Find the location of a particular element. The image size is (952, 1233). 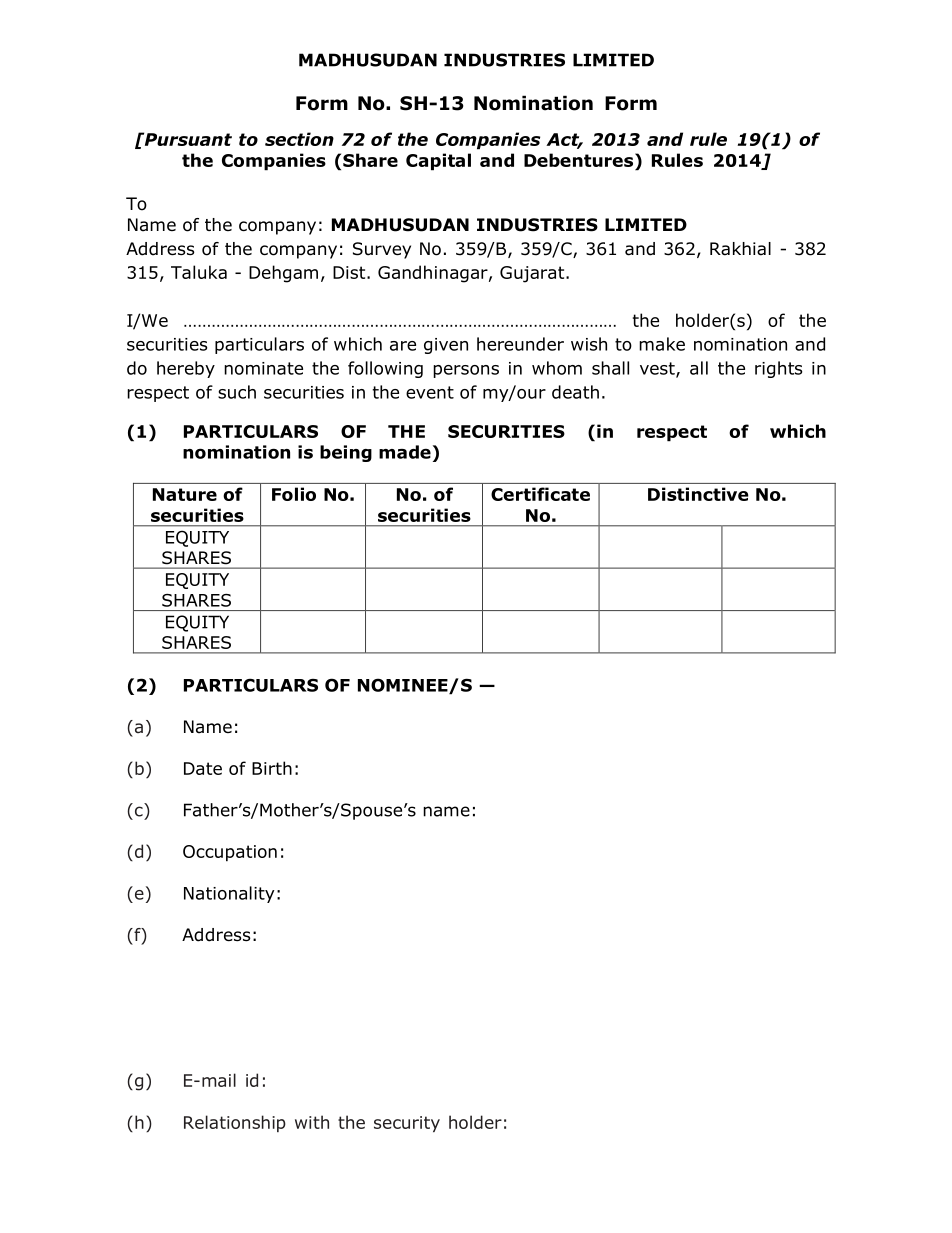

Relationship is located at coordinates (235, 1123).
